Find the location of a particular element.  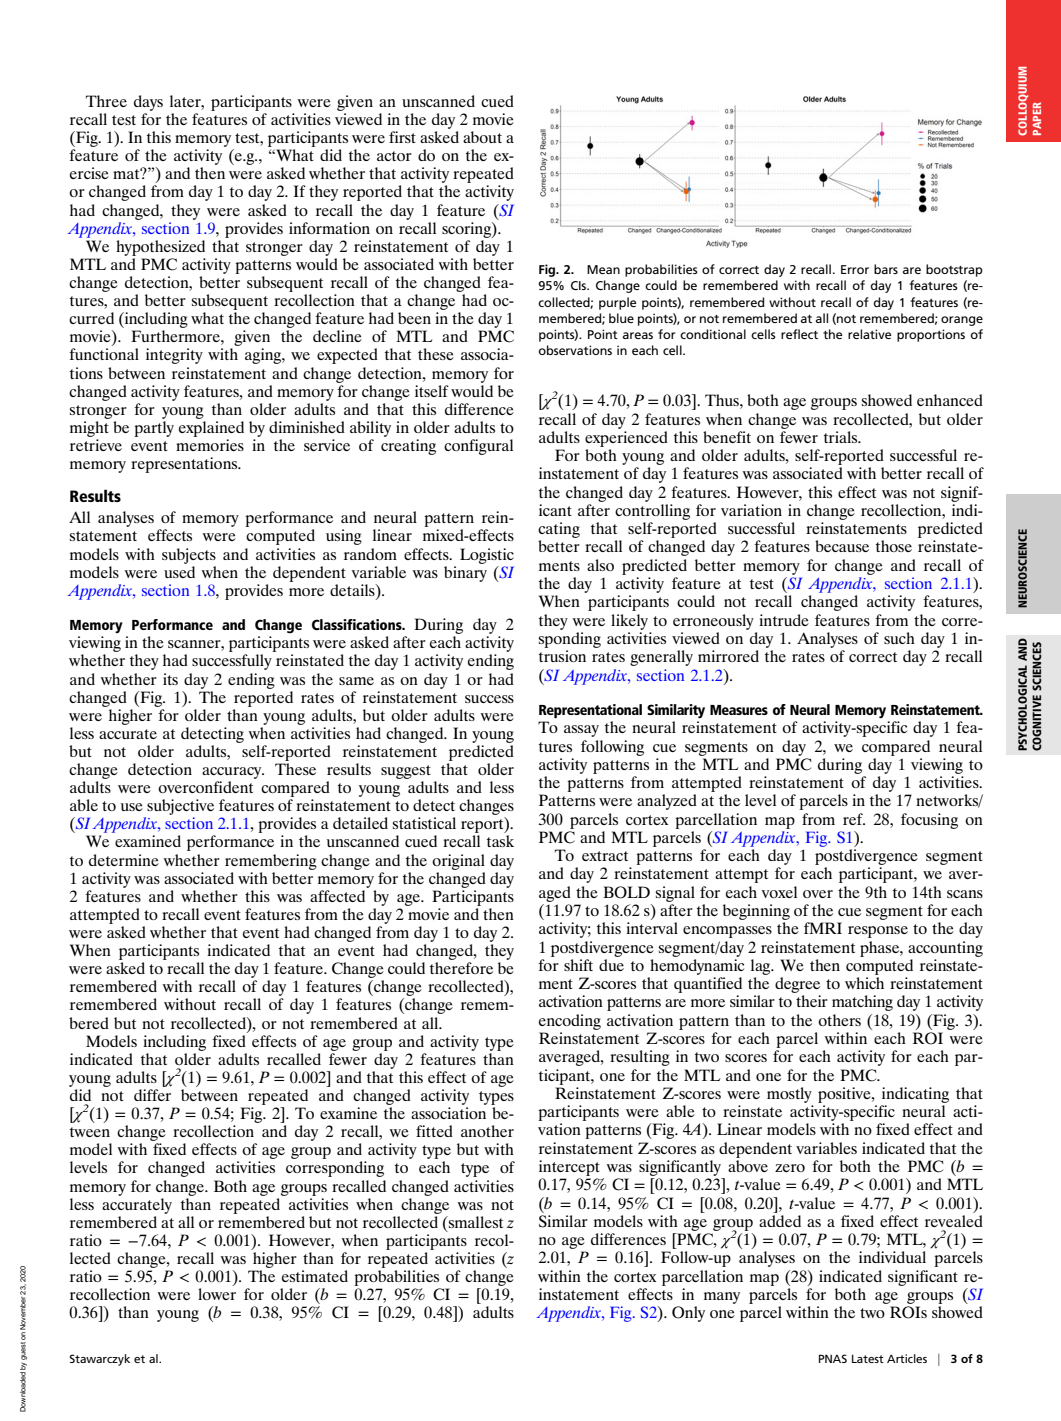

determine is located at coordinates (124, 860).
